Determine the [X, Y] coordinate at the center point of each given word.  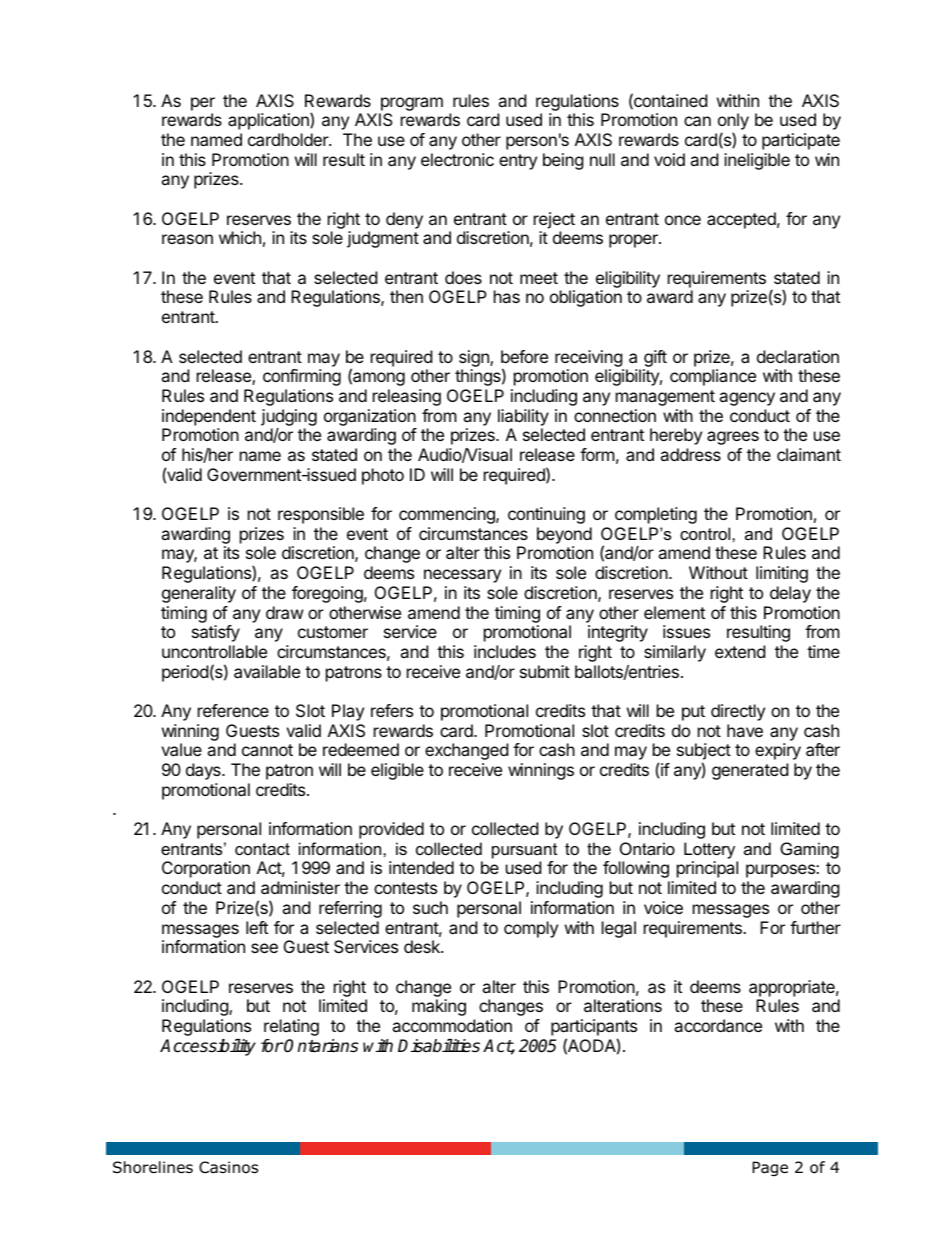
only [733, 123]
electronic [457, 159]
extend [740, 651]
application [269, 121]
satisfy [216, 633]
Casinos [228, 1167]
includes [505, 651]
